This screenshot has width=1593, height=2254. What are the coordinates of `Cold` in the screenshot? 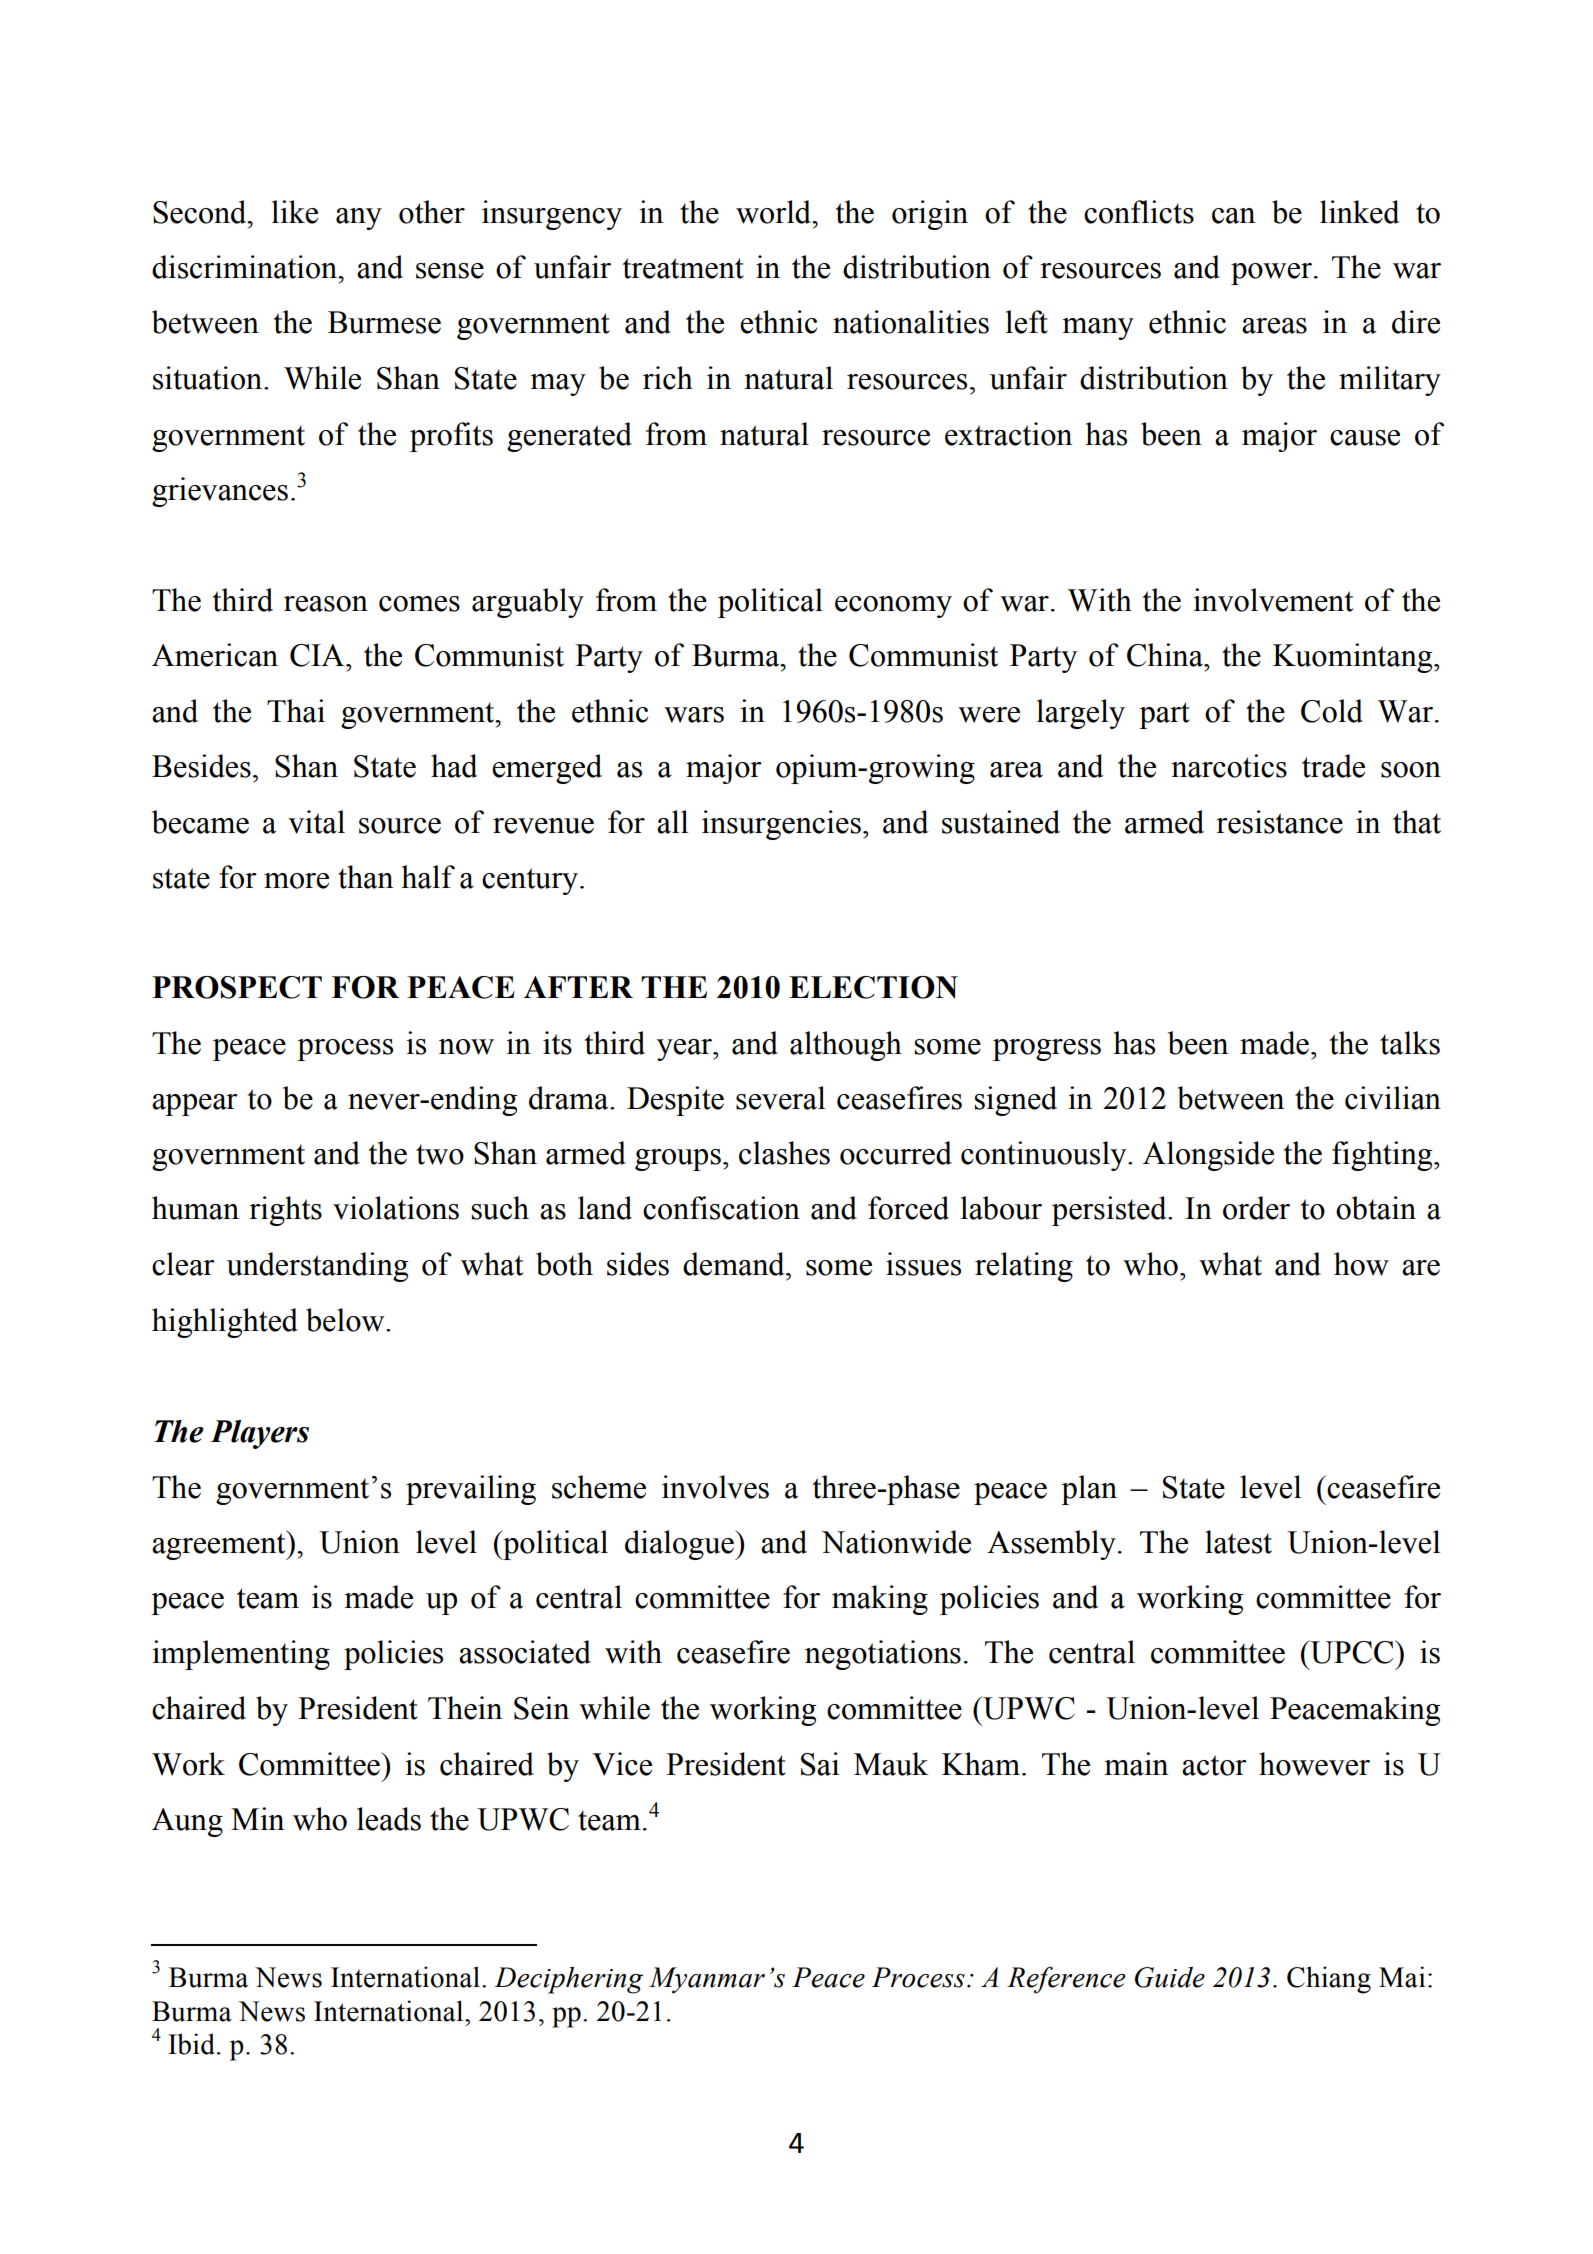 It's located at (1332, 711).
